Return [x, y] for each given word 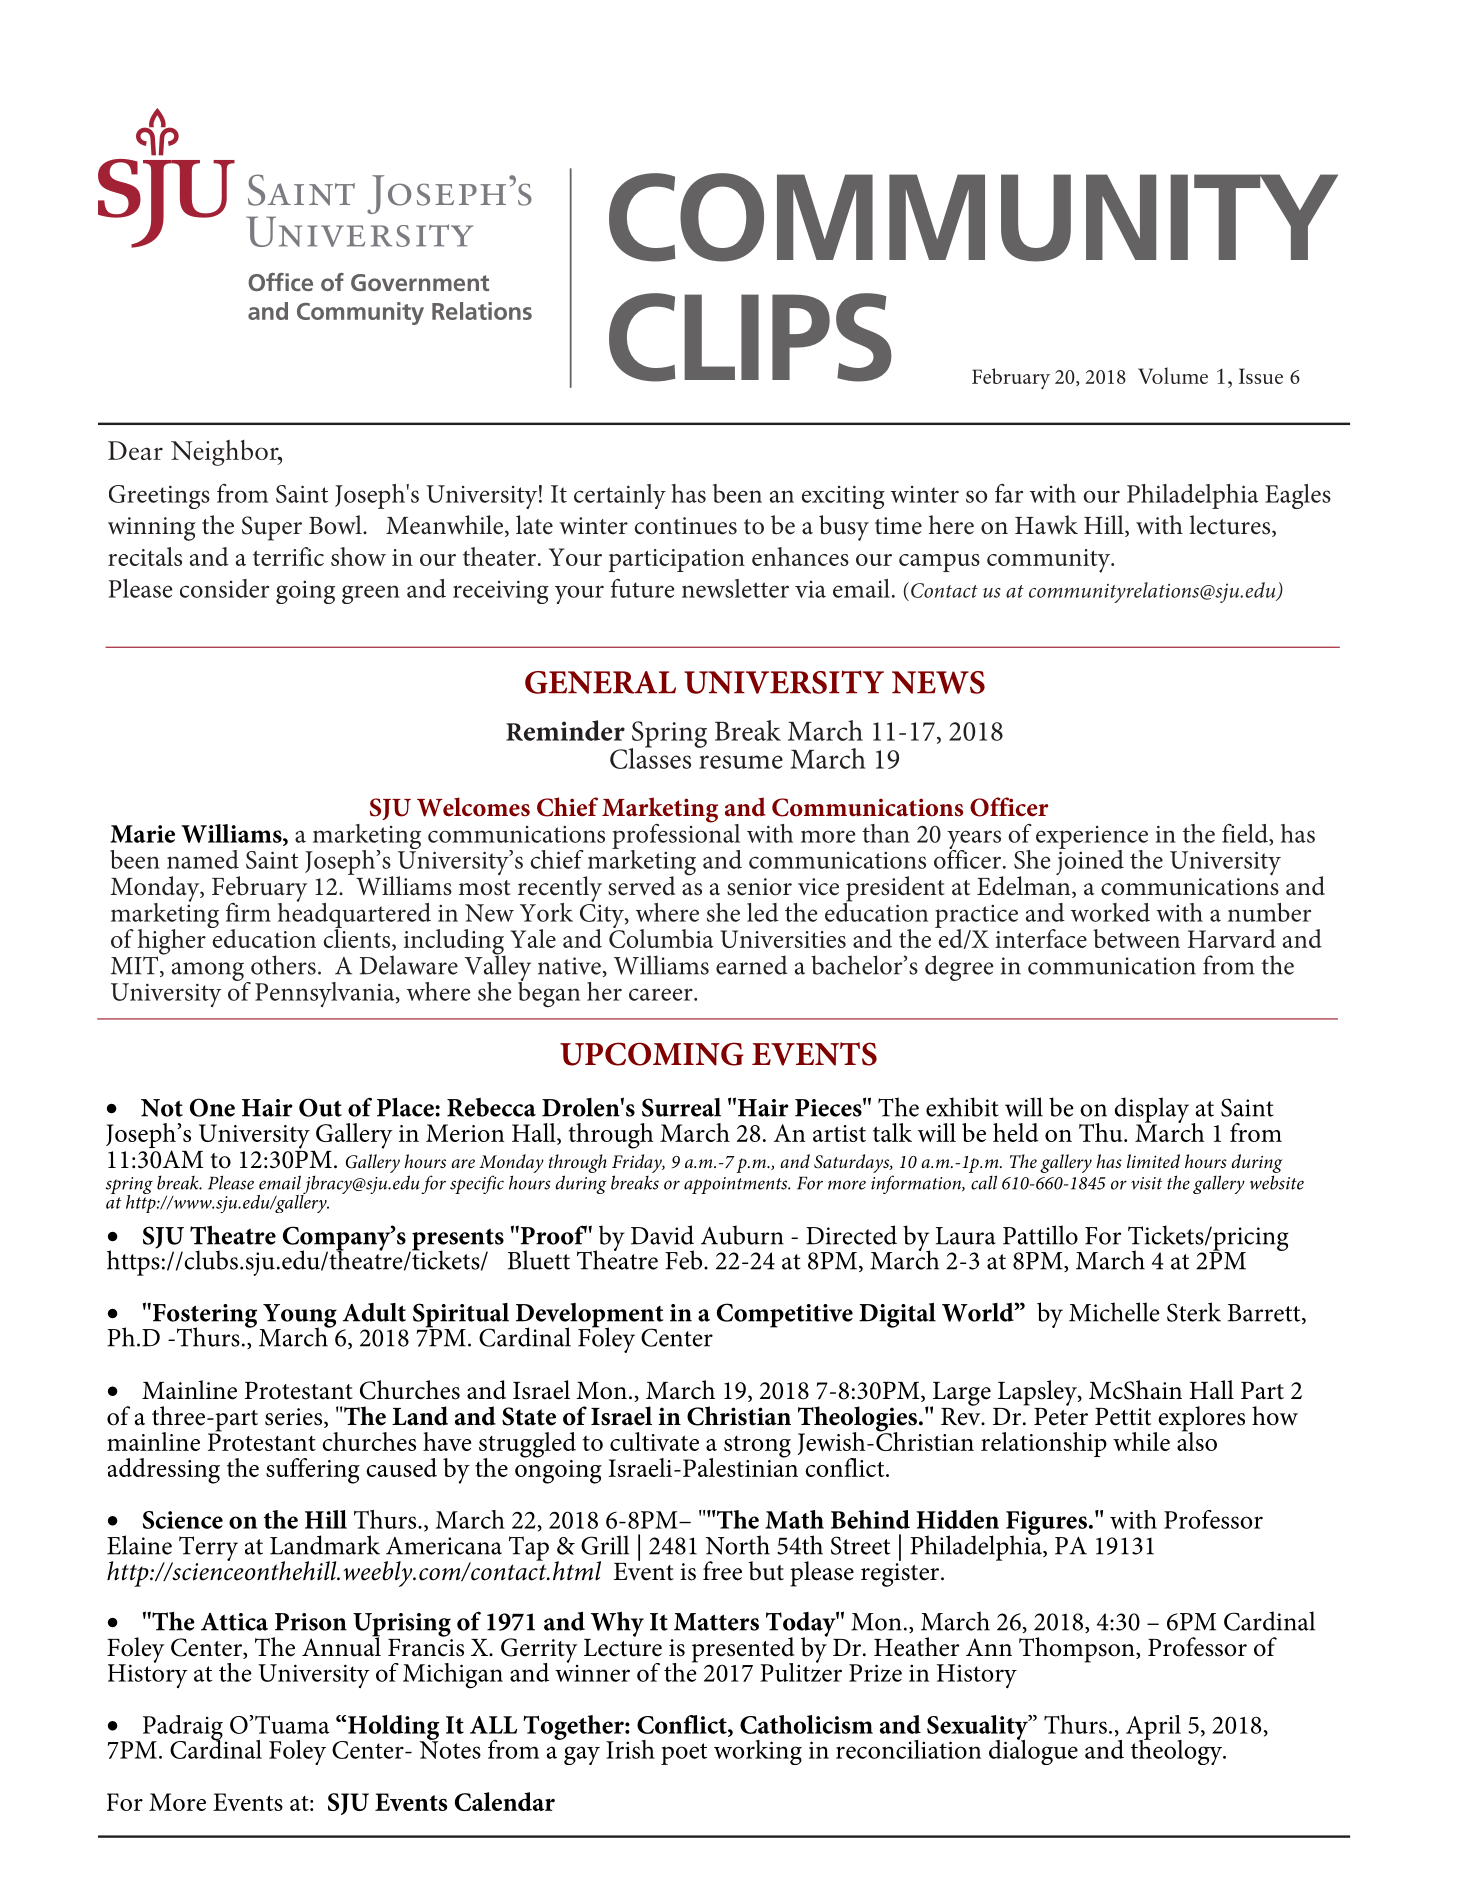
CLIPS [750, 337]
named [203, 859]
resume [741, 762]
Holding [392, 1728]
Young [299, 1317]
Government [420, 282]
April [1154, 1728]
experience [1092, 838]
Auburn [742, 1235]
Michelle [1114, 1312]
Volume [1173, 375]
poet [684, 1754]
